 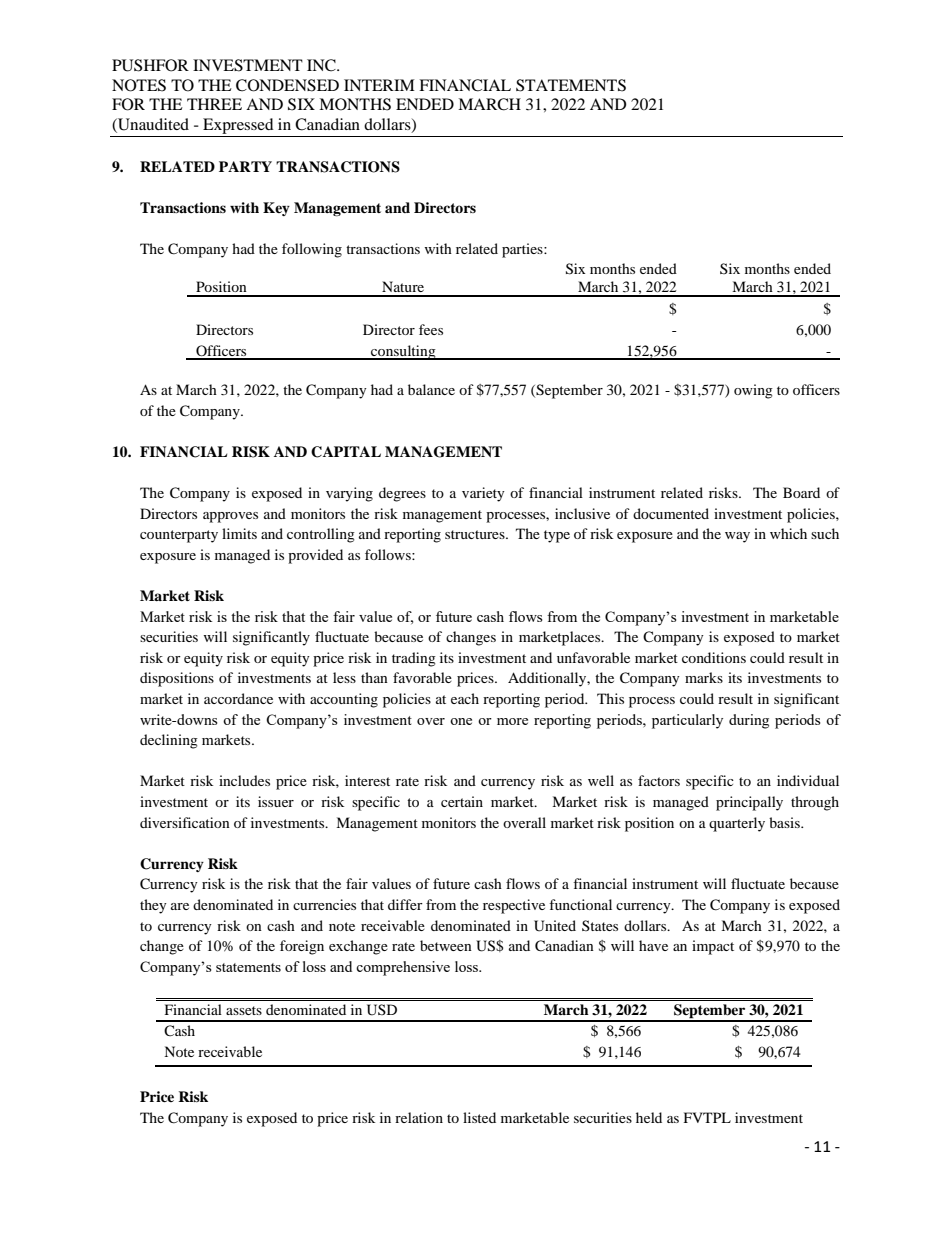 What do you see at coordinates (238, 698) in the screenshot?
I see `accordance` at bounding box center [238, 698].
